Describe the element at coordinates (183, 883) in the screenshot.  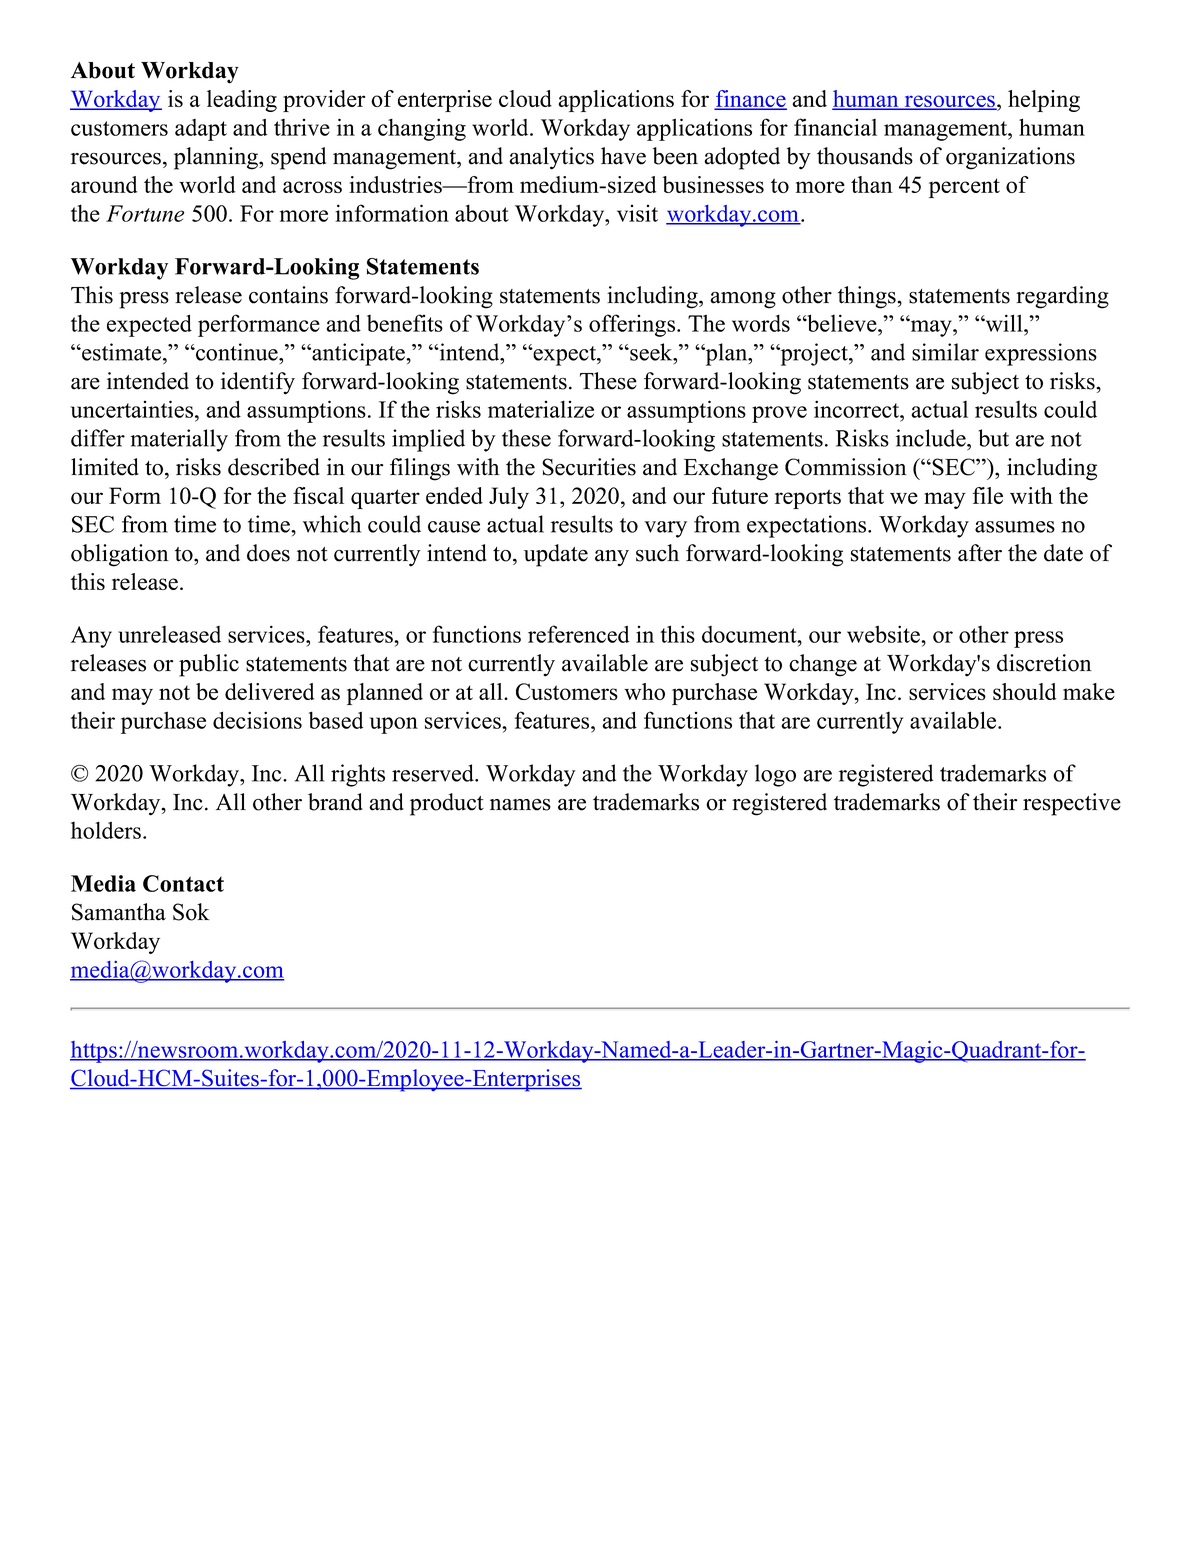
I see `Contact` at that location.
